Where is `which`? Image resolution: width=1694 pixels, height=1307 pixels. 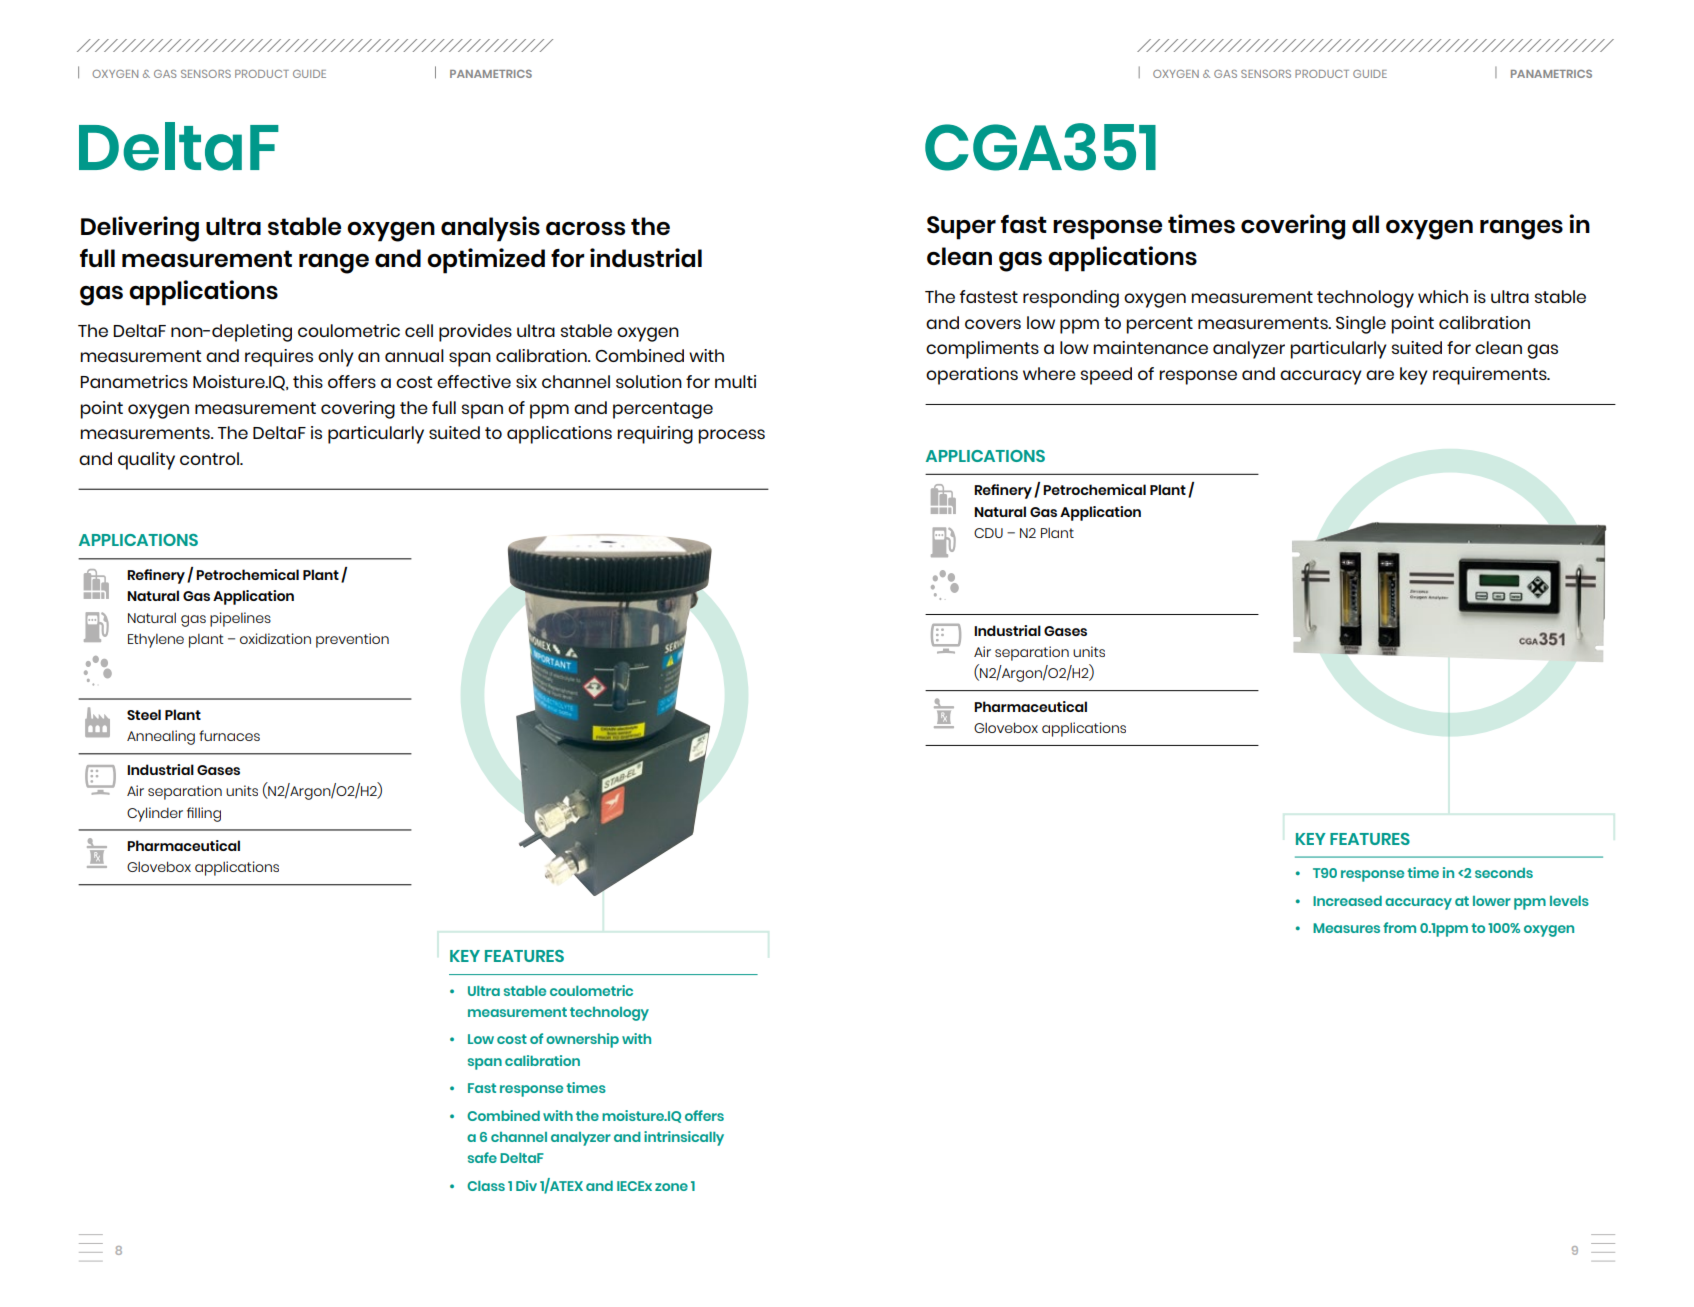
which is located at coordinates (1443, 296).
